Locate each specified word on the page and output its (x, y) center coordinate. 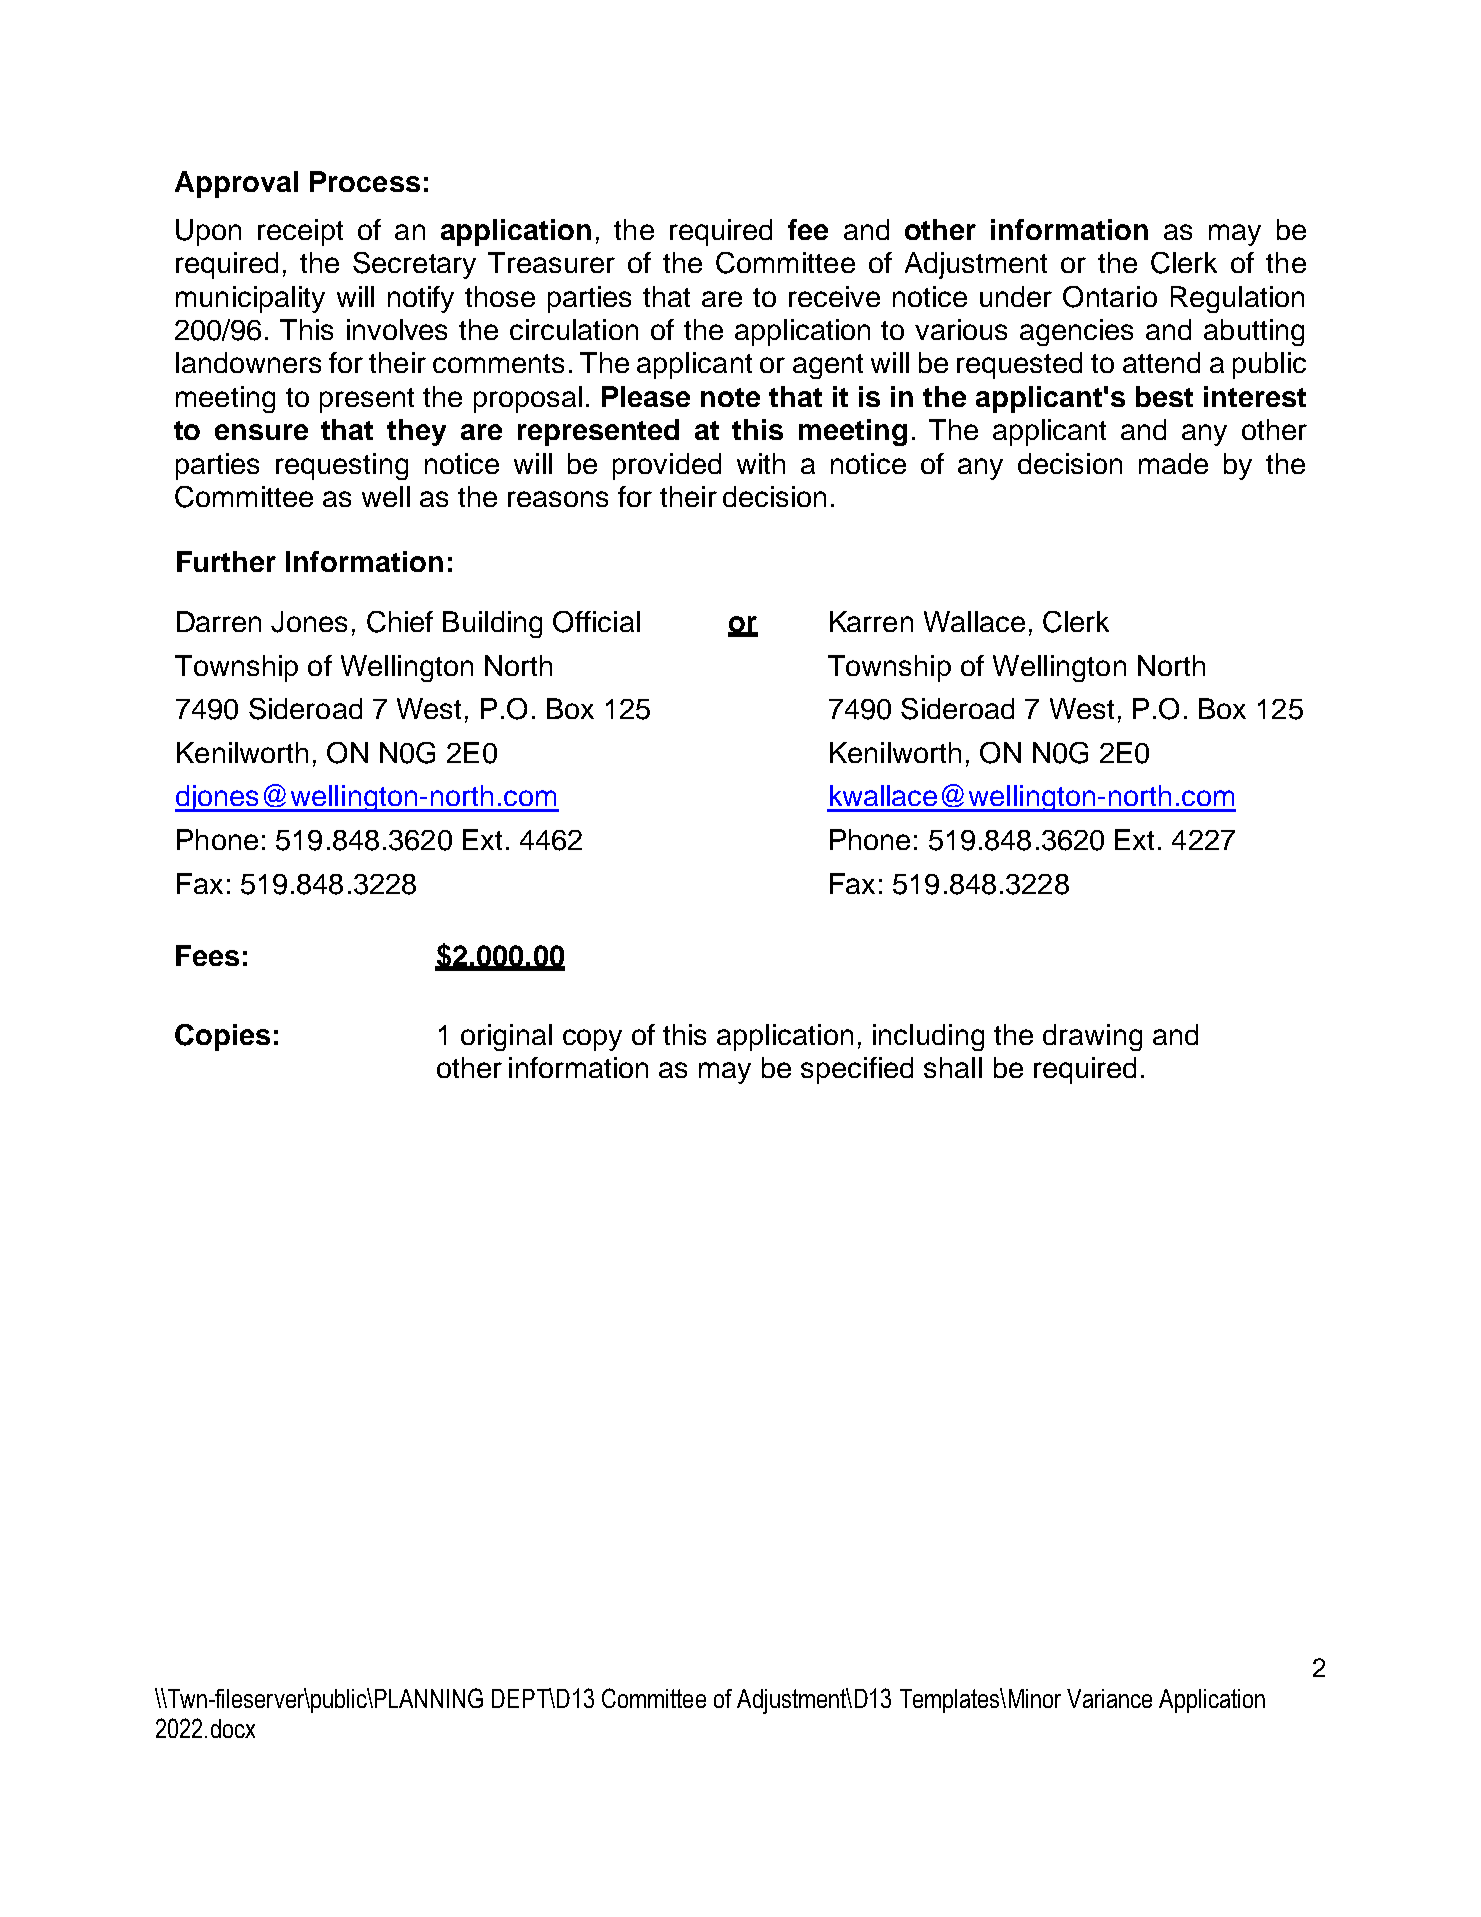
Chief (400, 622)
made (1173, 463)
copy (592, 1040)
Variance (1109, 1698)
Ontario (1110, 297)
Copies (222, 1037)
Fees (207, 955)
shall (953, 1067)
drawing (1092, 1037)
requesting (342, 466)
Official (596, 622)
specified (857, 1070)
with (761, 463)
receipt (300, 232)
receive (834, 296)
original (506, 1037)
